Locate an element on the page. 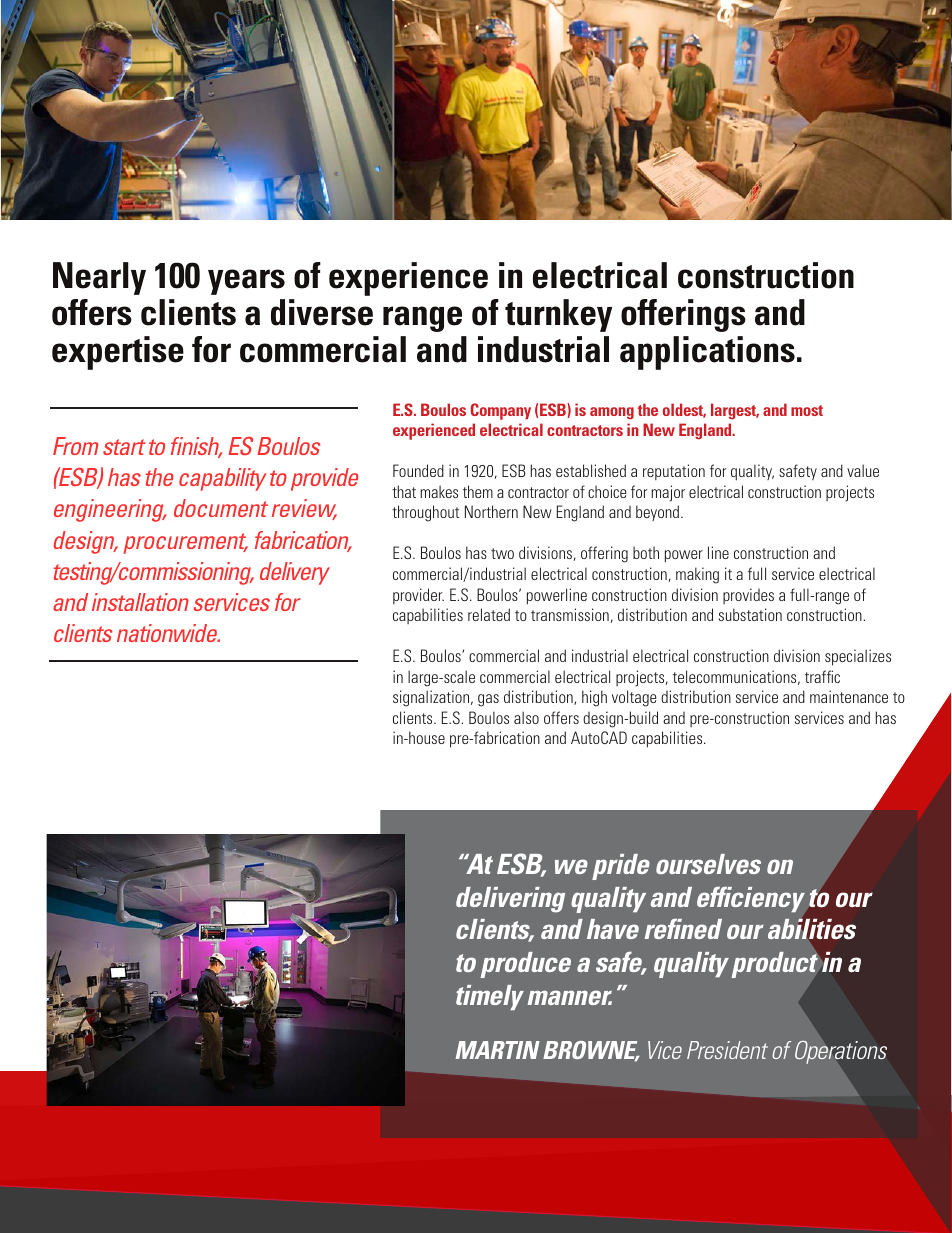  turnkey is located at coordinates (558, 315).
